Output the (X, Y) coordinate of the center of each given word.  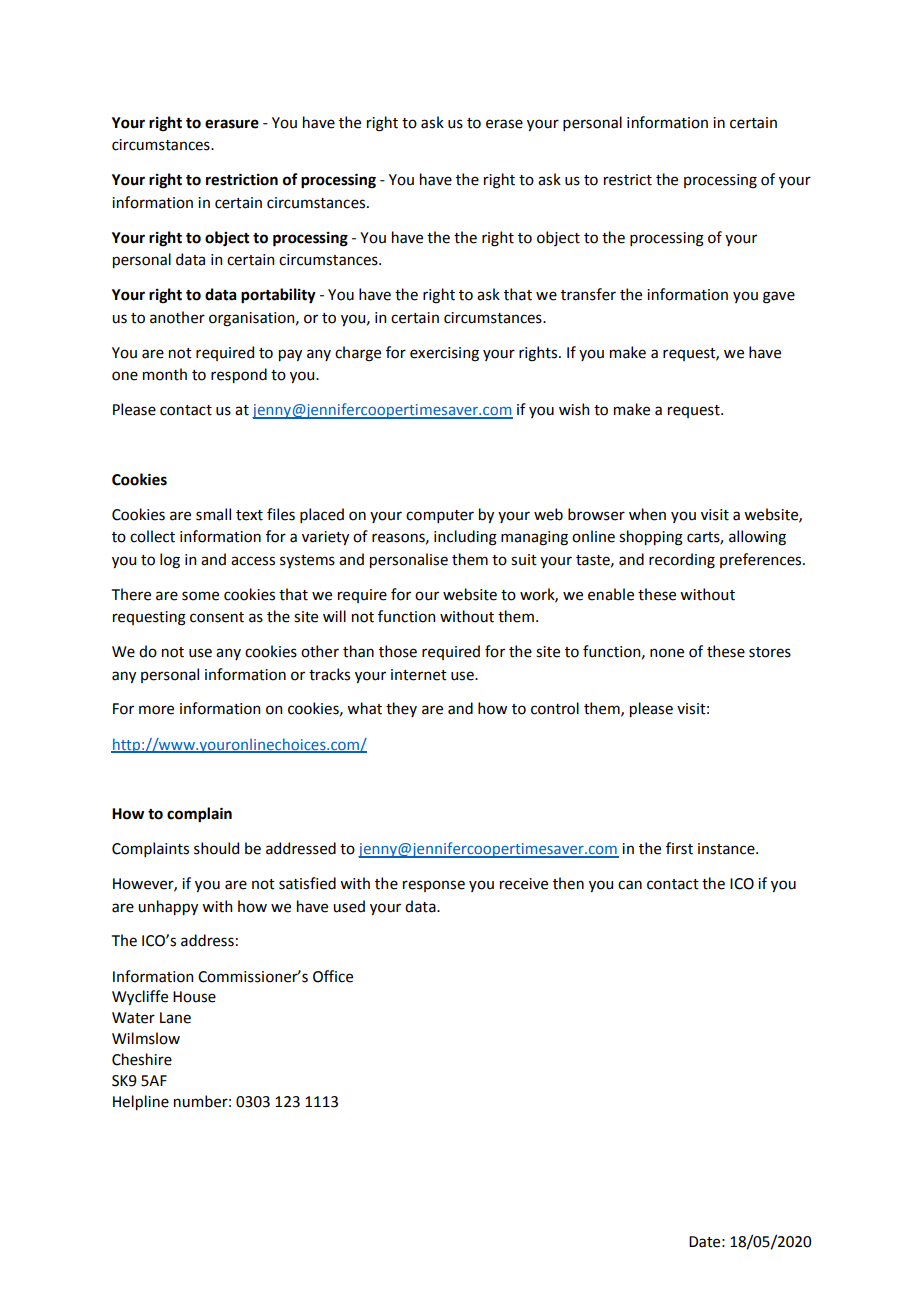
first (679, 848)
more (156, 710)
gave (779, 297)
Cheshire (142, 1059)
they (401, 709)
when (647, 514)
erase (504, 124)
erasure (232, 124)
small (213, 514)
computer (440, 516)
